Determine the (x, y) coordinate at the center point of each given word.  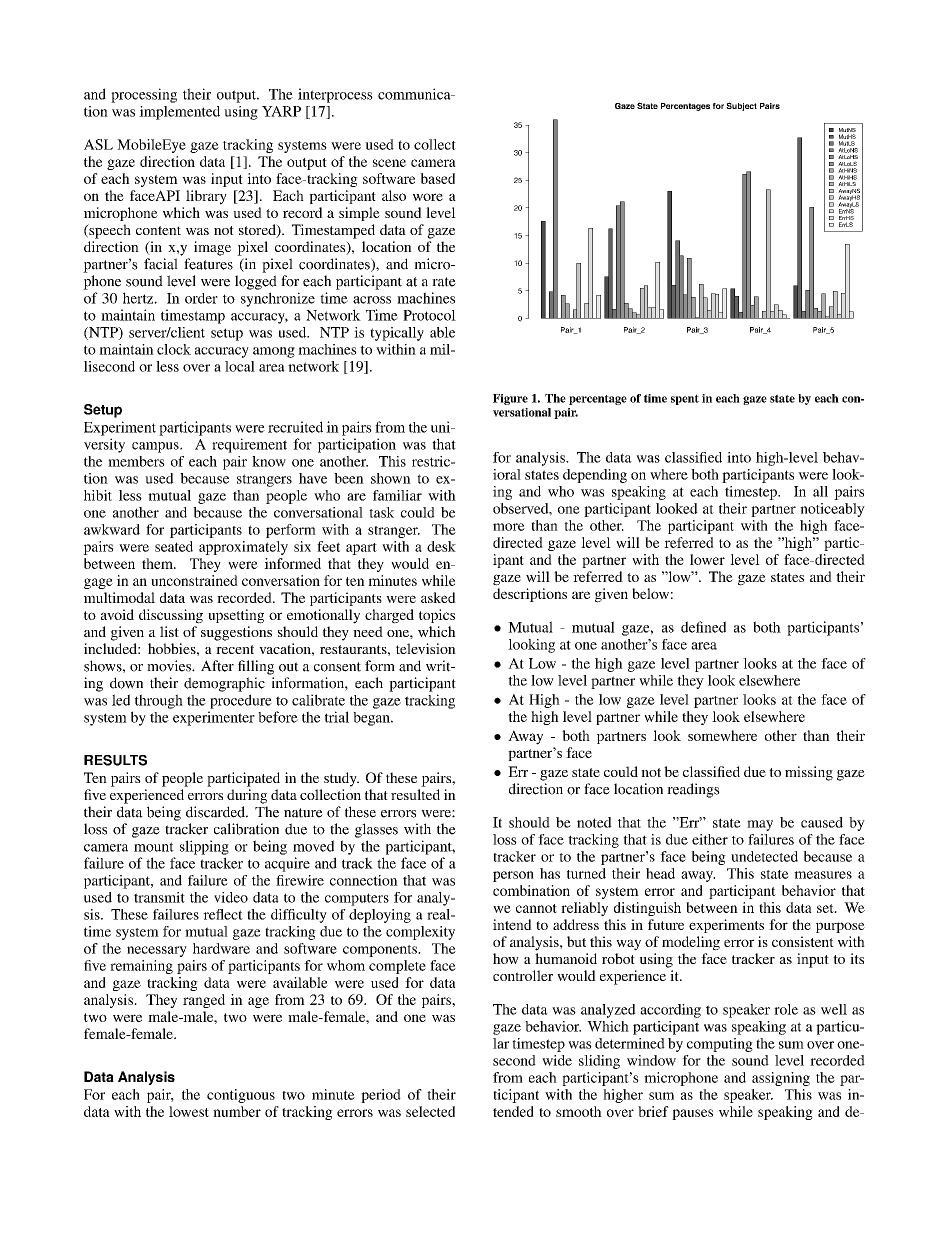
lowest (189, 1111)
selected (430, 1111)
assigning (781, 1079)
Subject (741, 106)
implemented (179, 113)
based (437, 178)
